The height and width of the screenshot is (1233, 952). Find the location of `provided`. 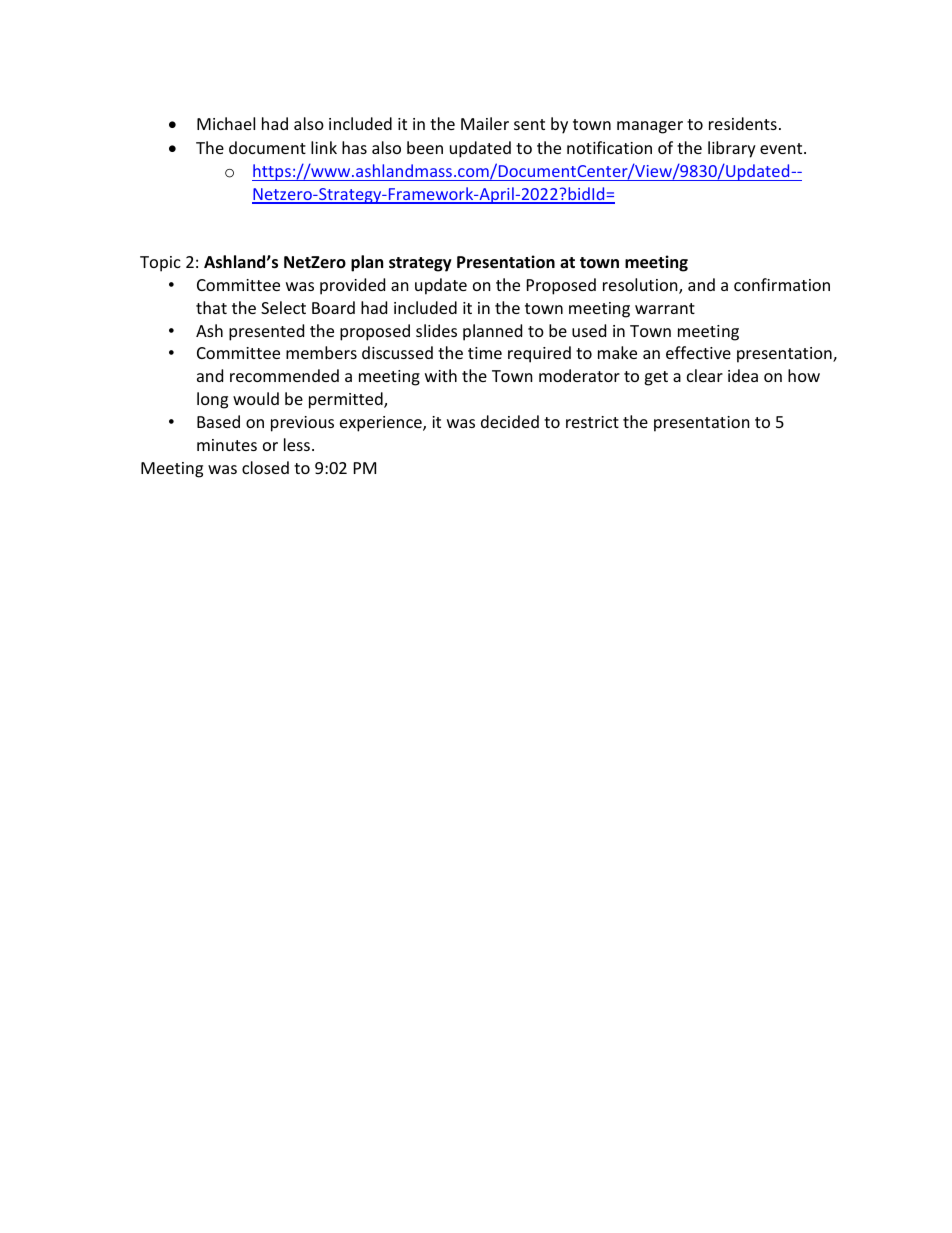

provided is located at coordinates (352, 286).
